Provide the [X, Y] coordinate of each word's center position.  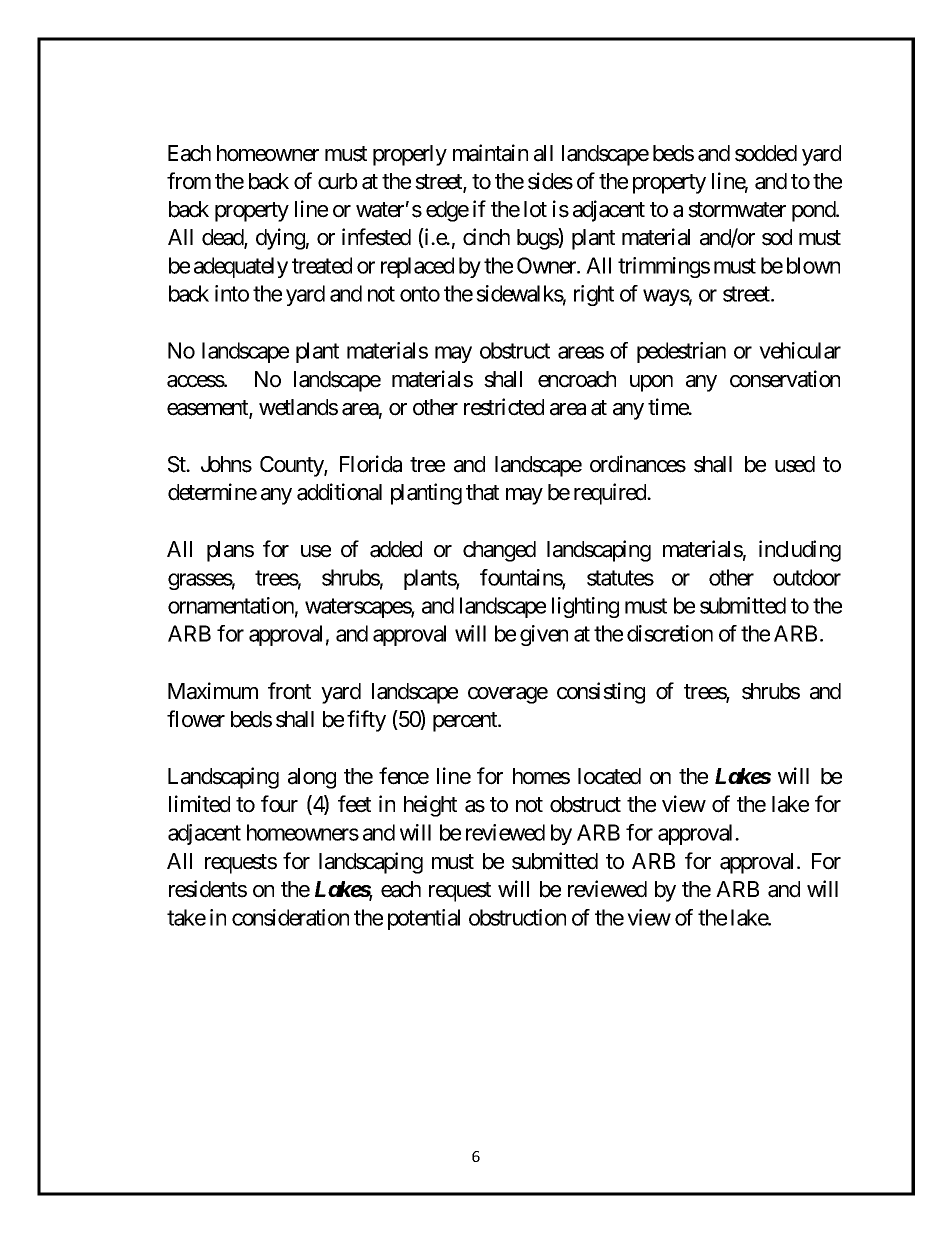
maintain [490, 153]
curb [338, 181]
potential [424, 919]
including [800, 551]
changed [499, 551]
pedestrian [681, 352]
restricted [504, 407]
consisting [601, 693]
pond [814, 211]
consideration [290, 917]
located [609, 776]
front [289, 691]
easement [208, 409]
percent [466, 722]
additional [339, 492]
